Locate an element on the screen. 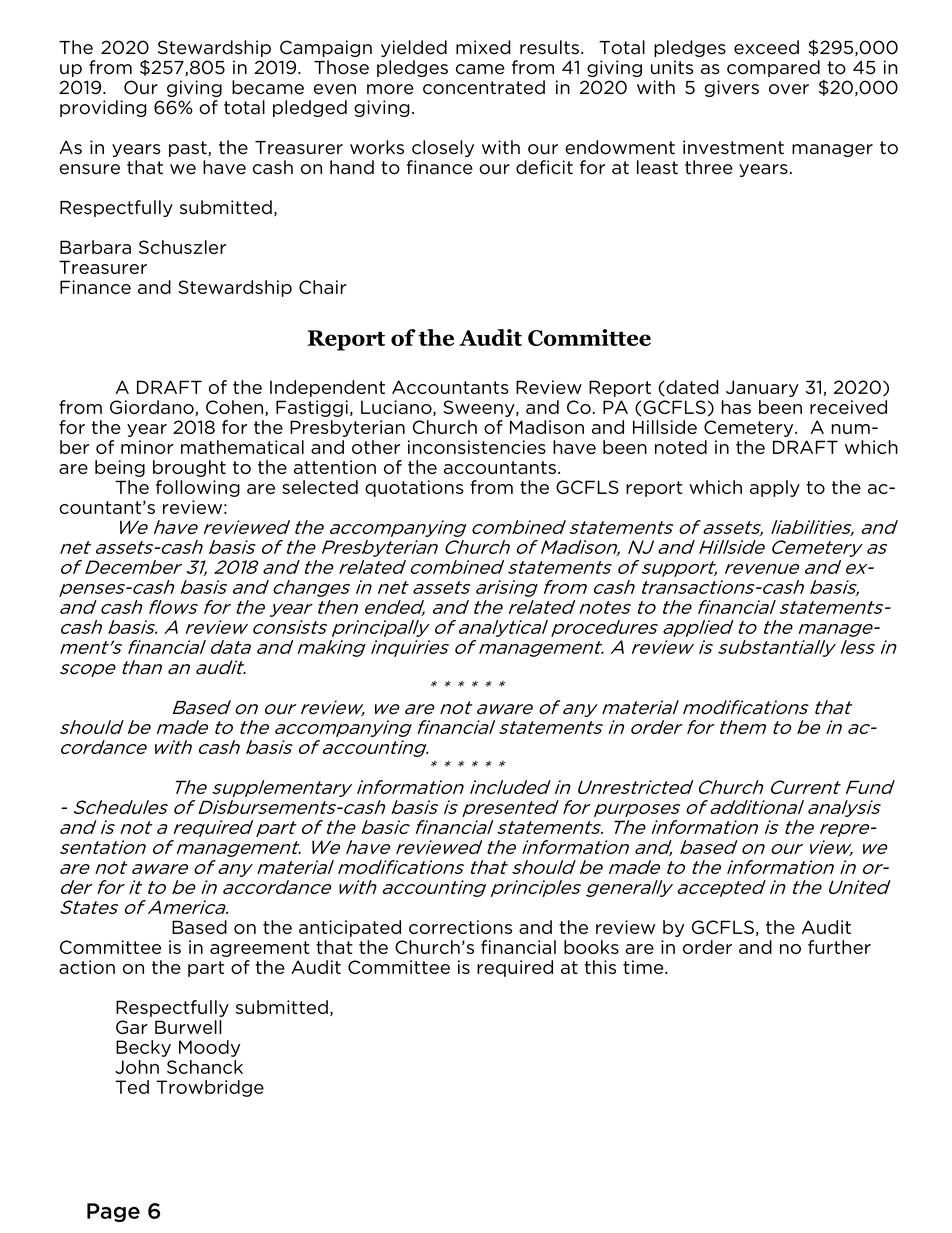 The width and height of the screenshot is (952, 1233). corrections is located at coordinates (460, 927).
